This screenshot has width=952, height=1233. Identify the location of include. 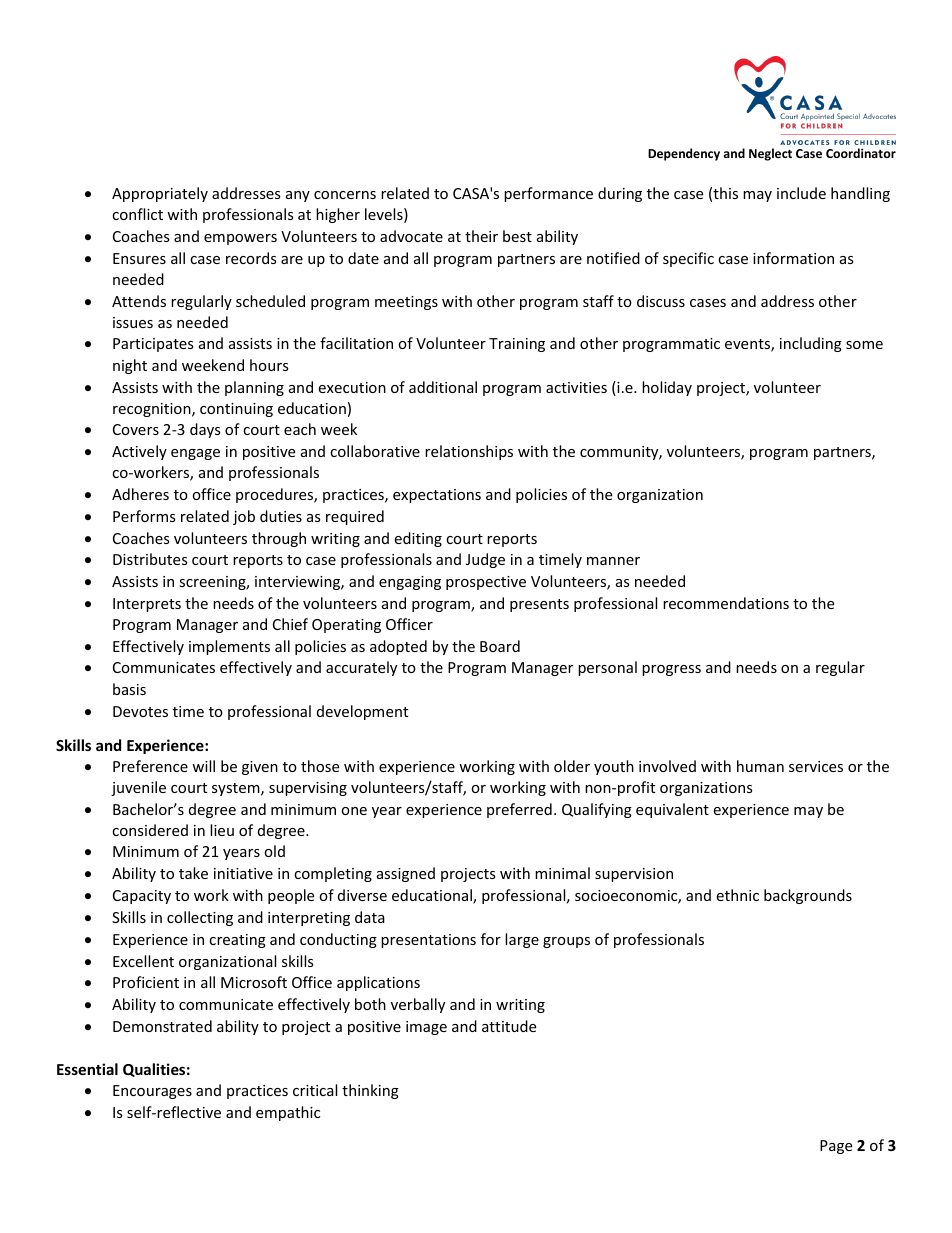
(801, 193).
